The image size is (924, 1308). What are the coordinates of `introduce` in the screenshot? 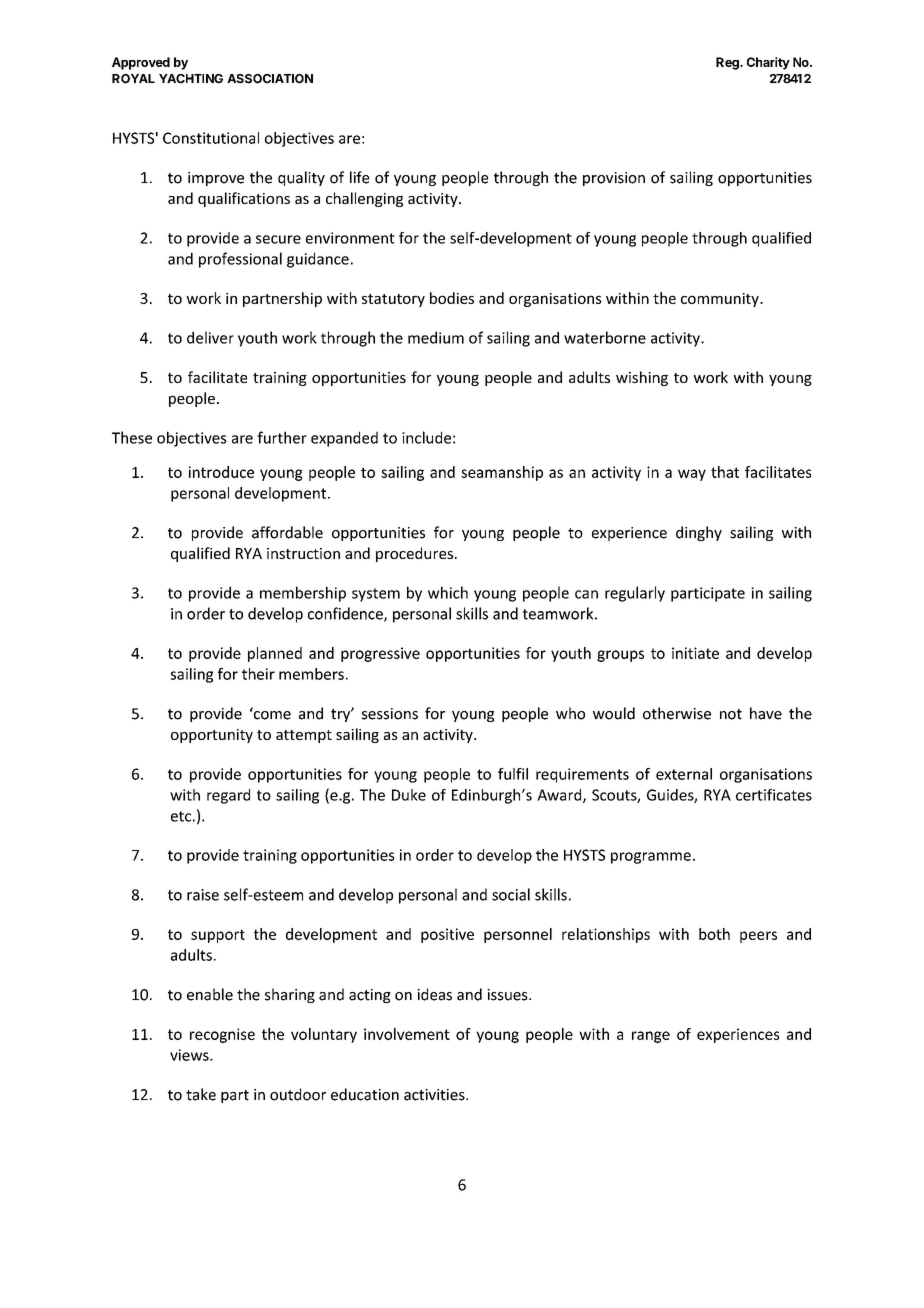 It's located at (221, 472).
